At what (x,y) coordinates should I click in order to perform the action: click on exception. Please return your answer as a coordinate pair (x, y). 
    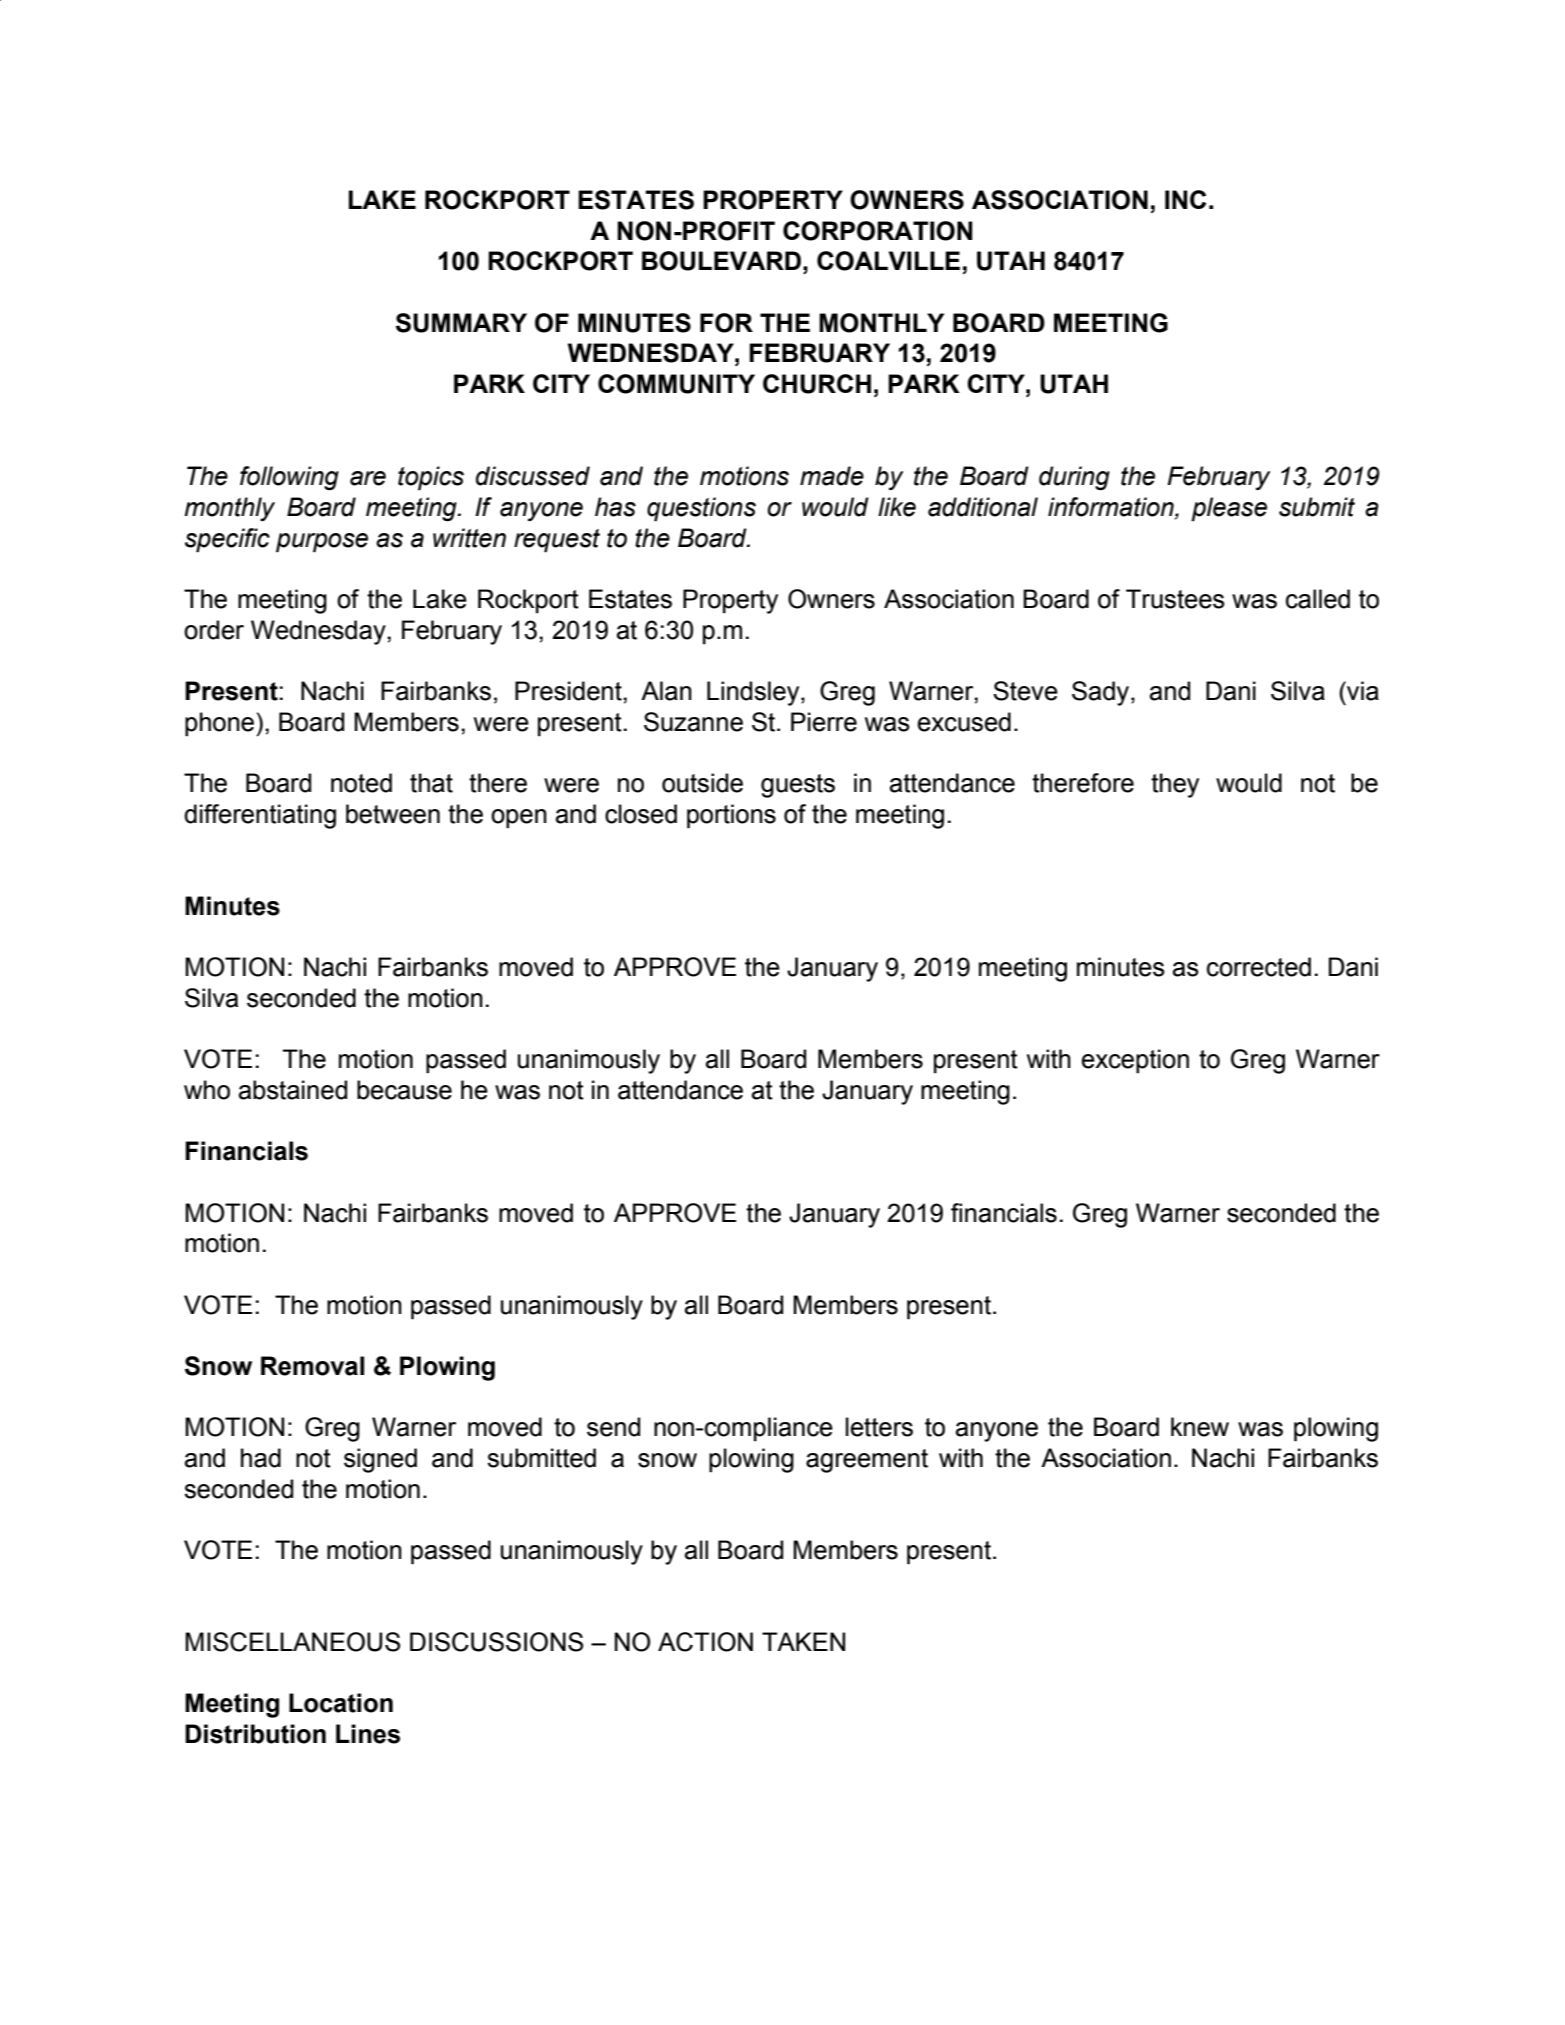
    Looking at the image, I should click on (1135, 1061).
